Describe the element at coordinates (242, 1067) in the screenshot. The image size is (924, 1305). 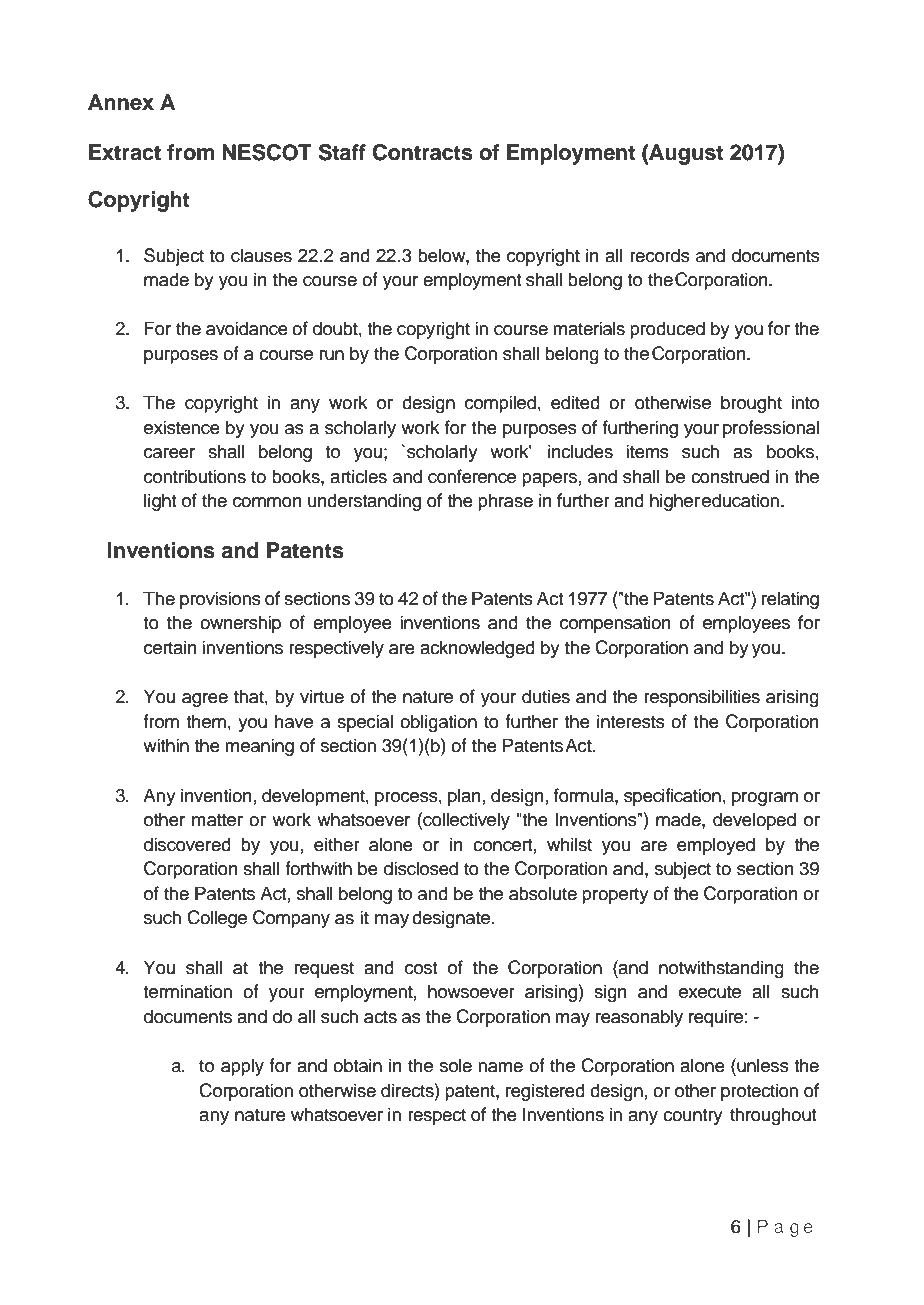
I see `apply` at that location.
